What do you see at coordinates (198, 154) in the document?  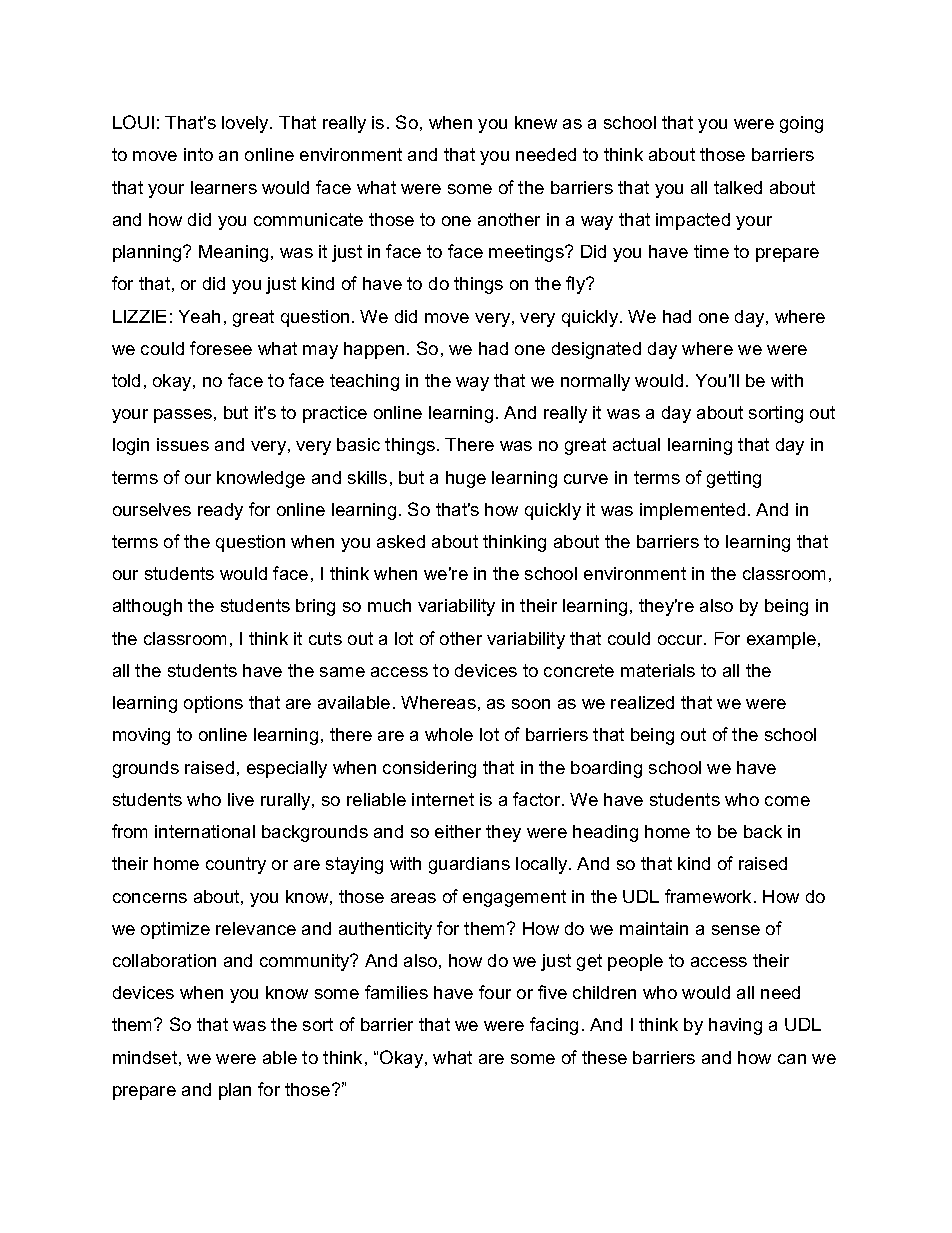 I see `into` at bounding box center [198, 154].
